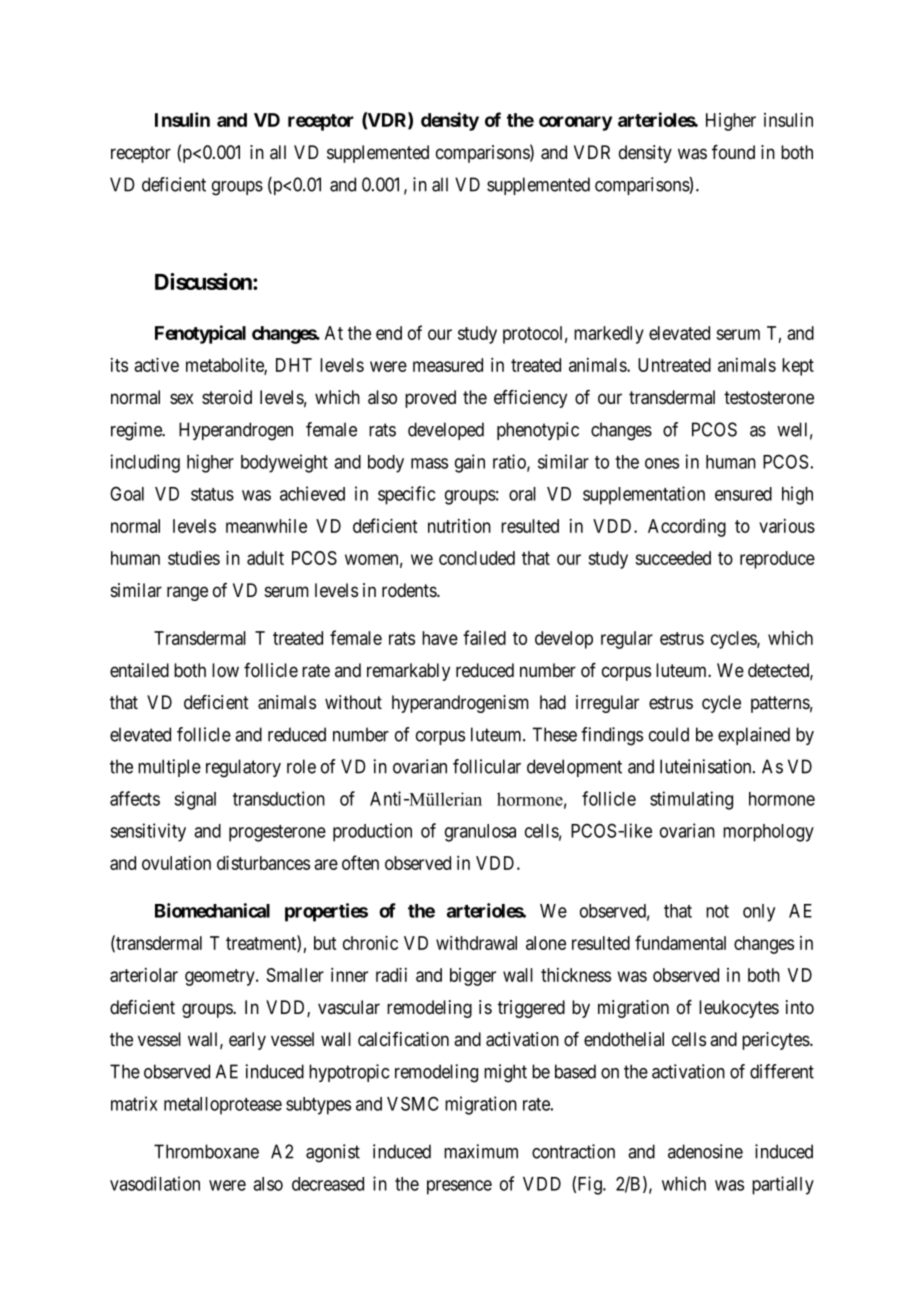 The image size is (924, 1308). What do you see at coordinates (705, 1151) in the screenshot?
I see `adenosine` at bounding box center [705, 1151].
